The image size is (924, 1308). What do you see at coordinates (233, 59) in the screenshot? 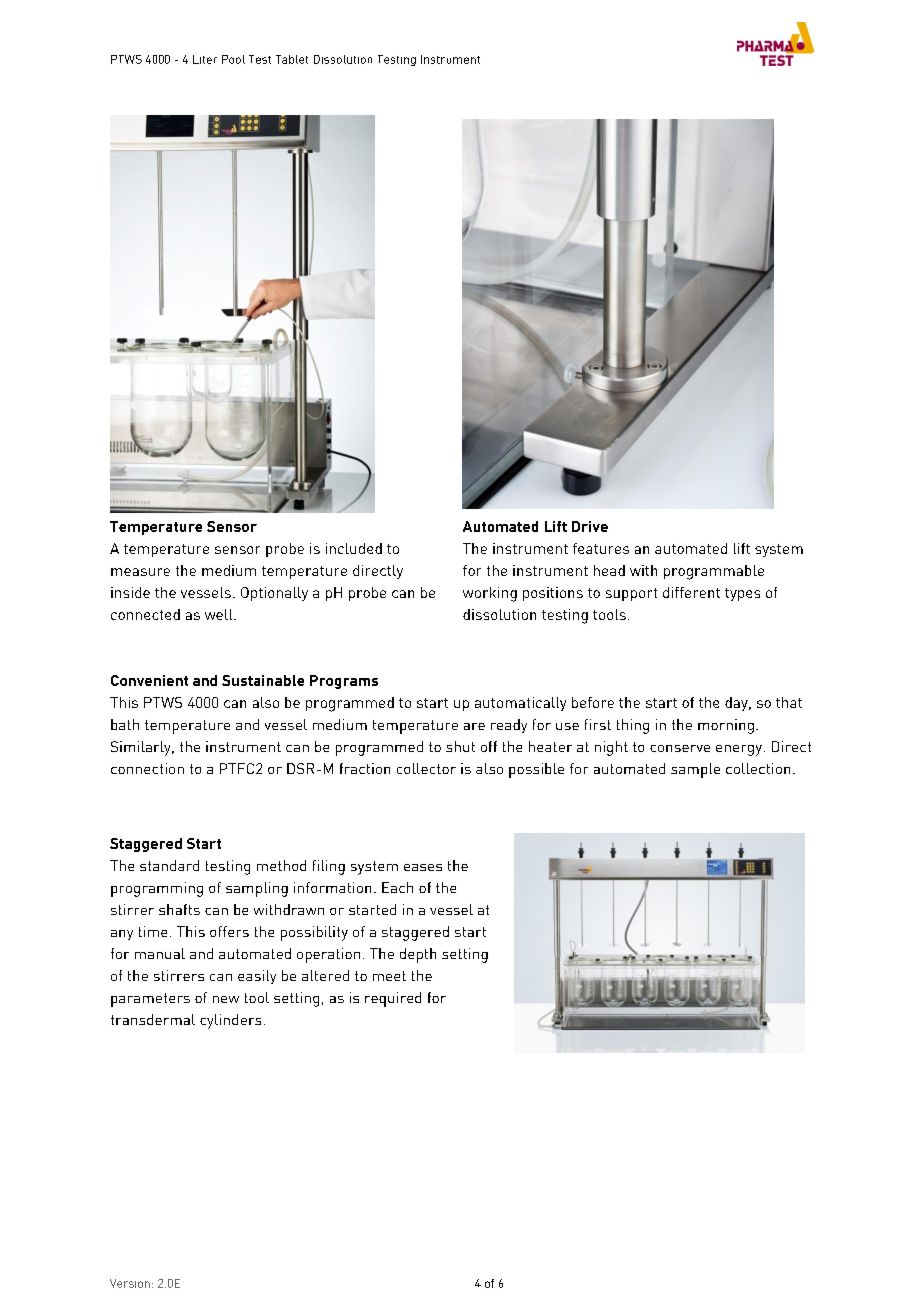
I see `Pool` at bounding box center [233, 59].
